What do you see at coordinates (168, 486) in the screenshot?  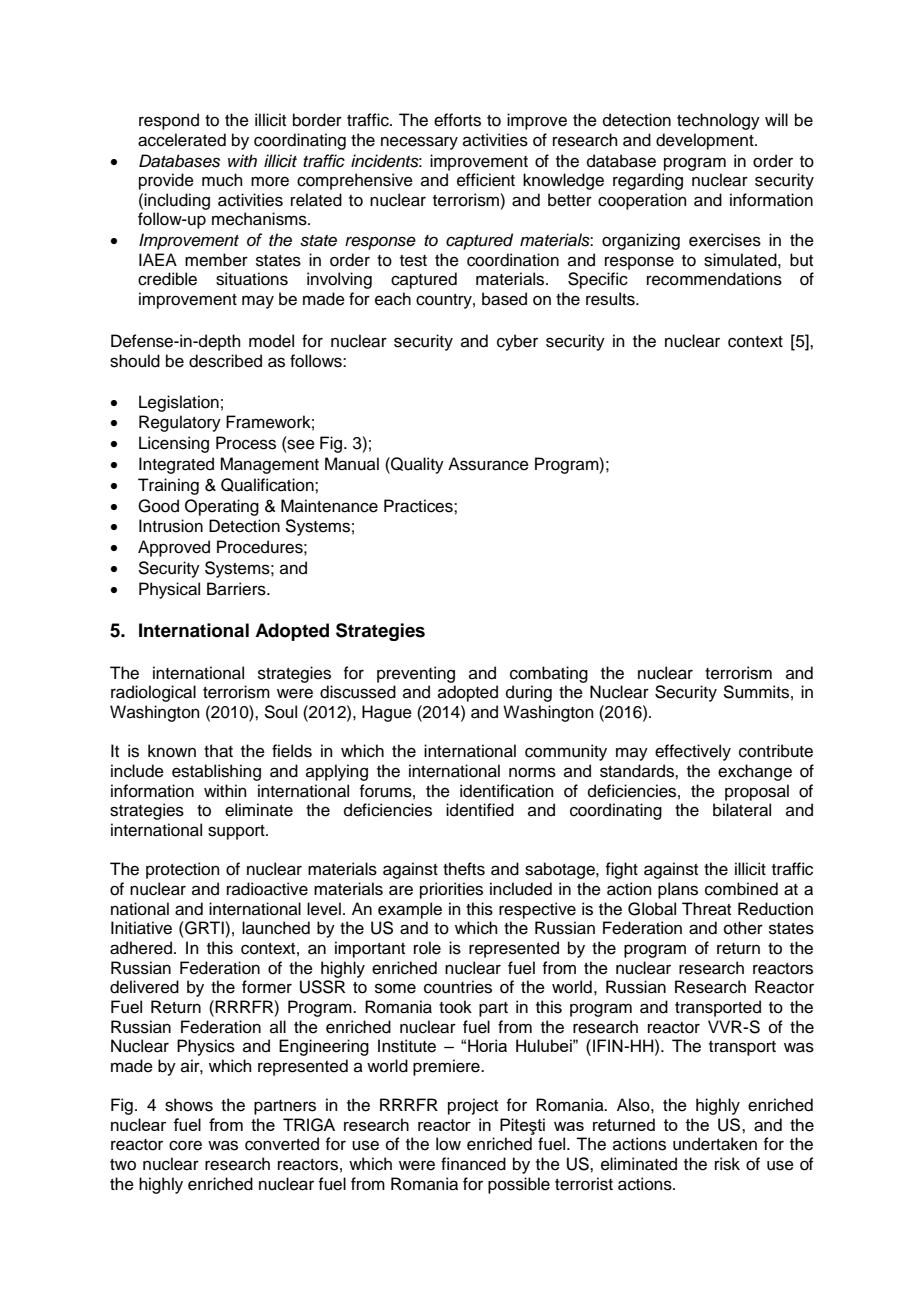 I see `Training` at bounding box center [168, 486].
